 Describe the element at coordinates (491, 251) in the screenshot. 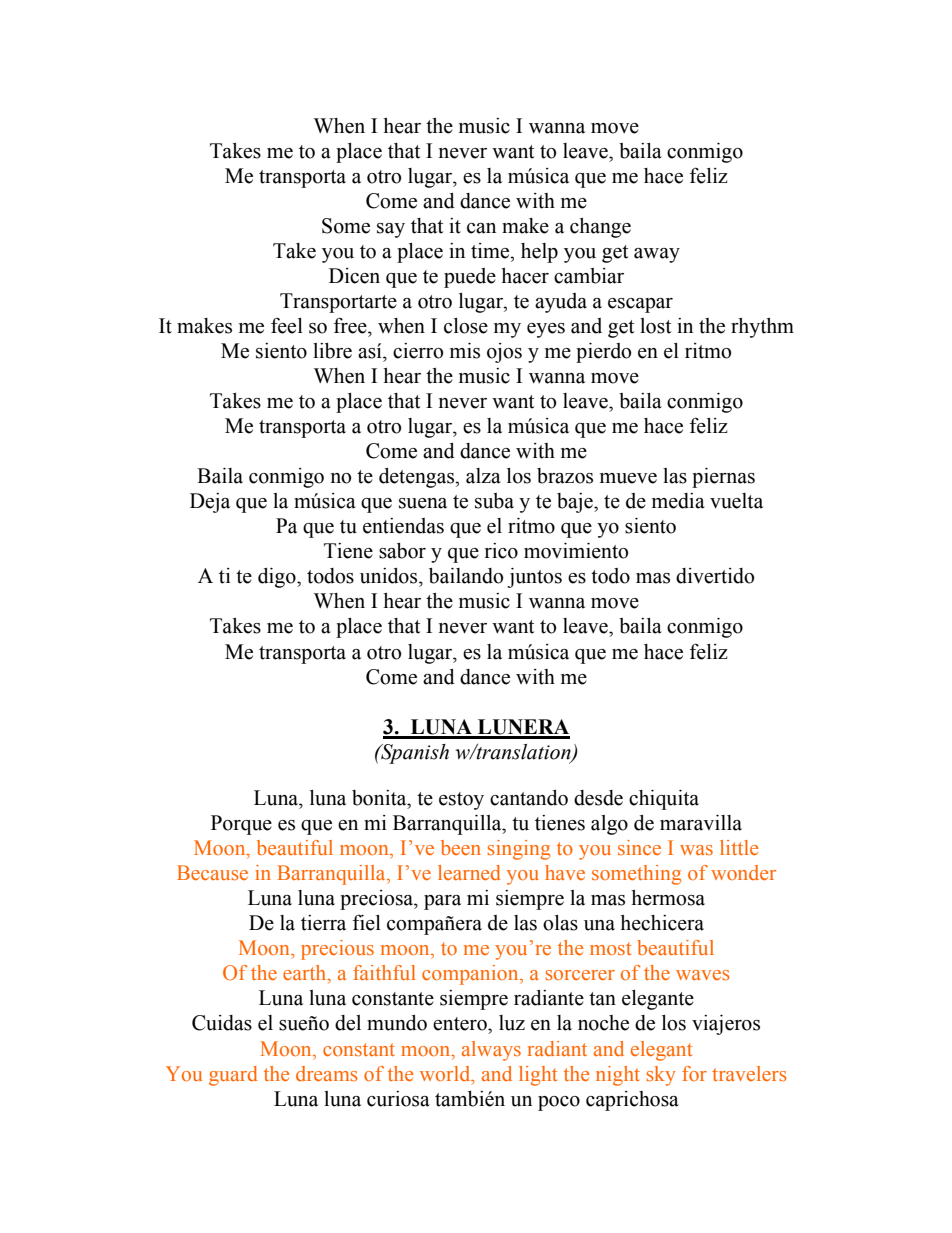

I see `time` at that location.
